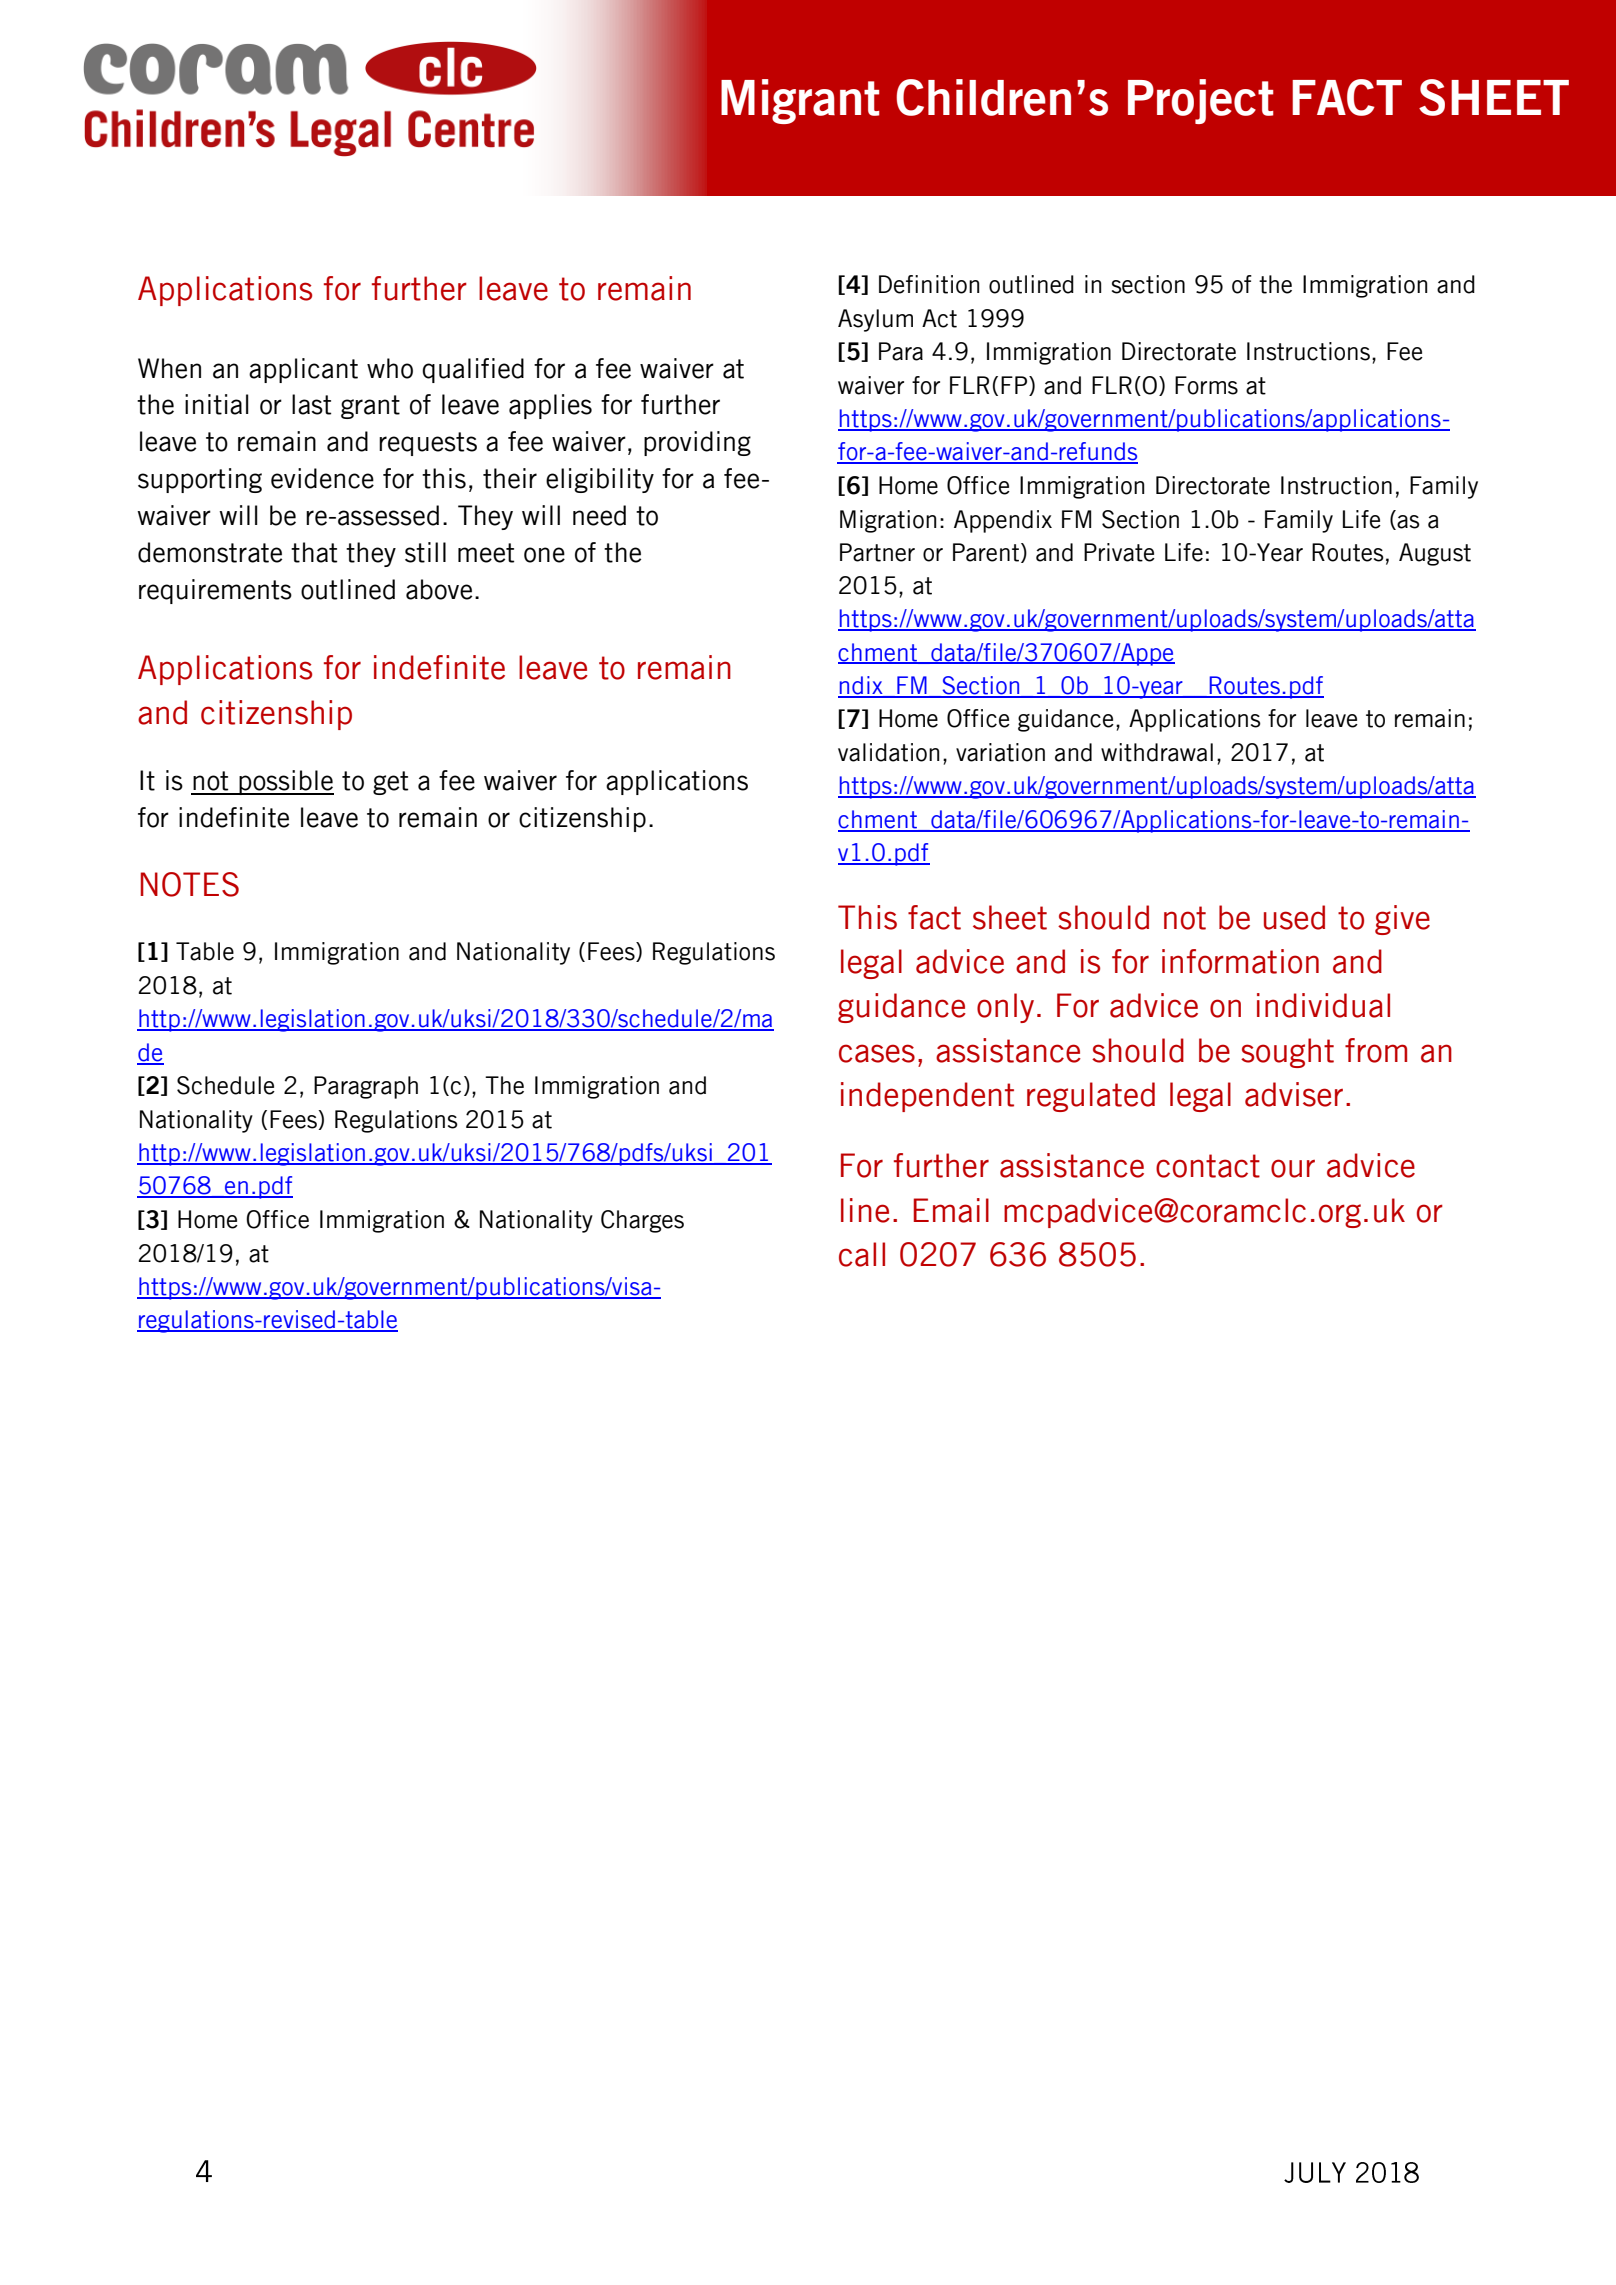 The width and height of the image is (1616, 2285). What do you see at coordinates (642, 1221) in the image?
I see `Charges` at bounding box center [642, 1221].
